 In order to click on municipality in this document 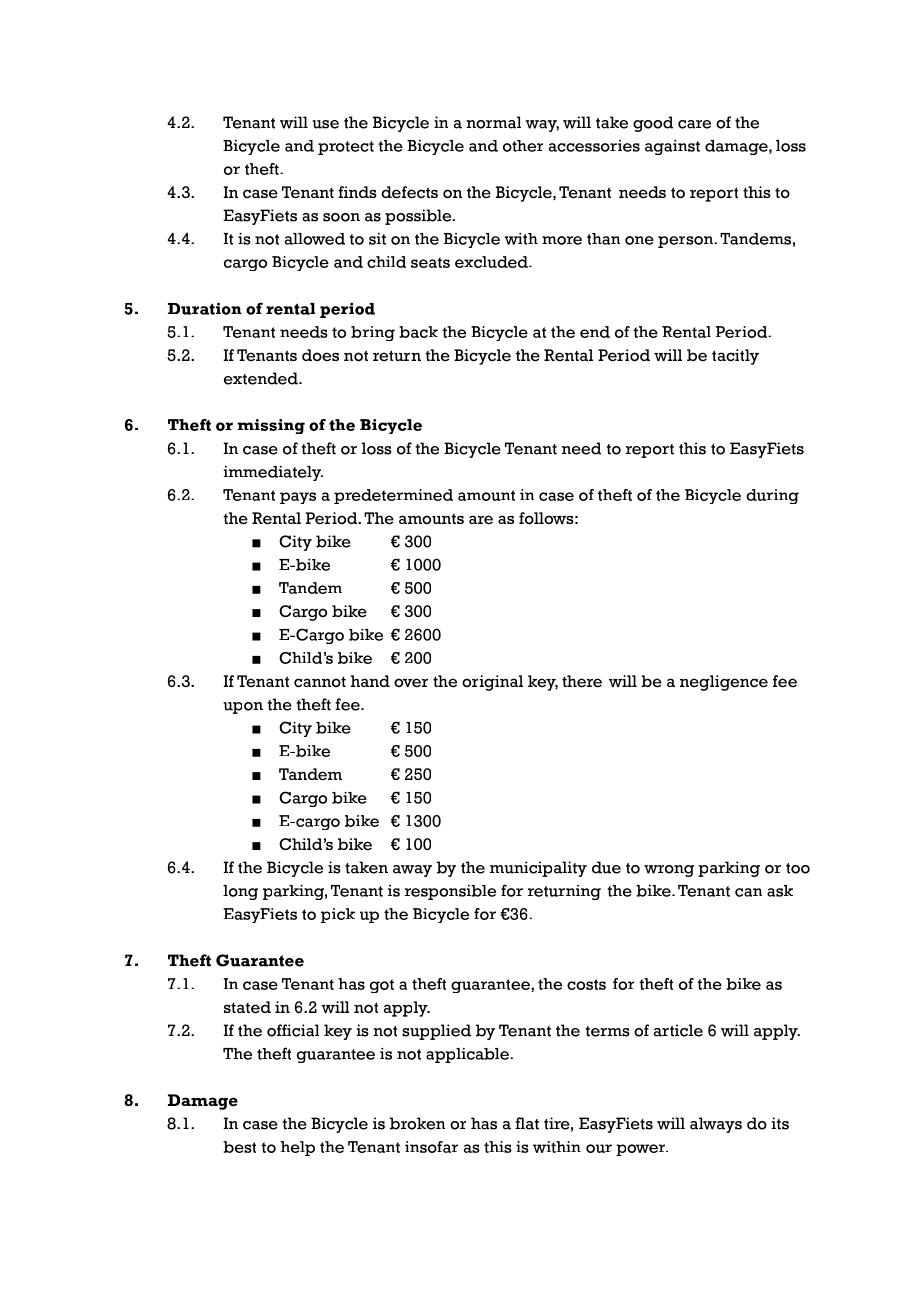, I will do `click(538, 869)`.
